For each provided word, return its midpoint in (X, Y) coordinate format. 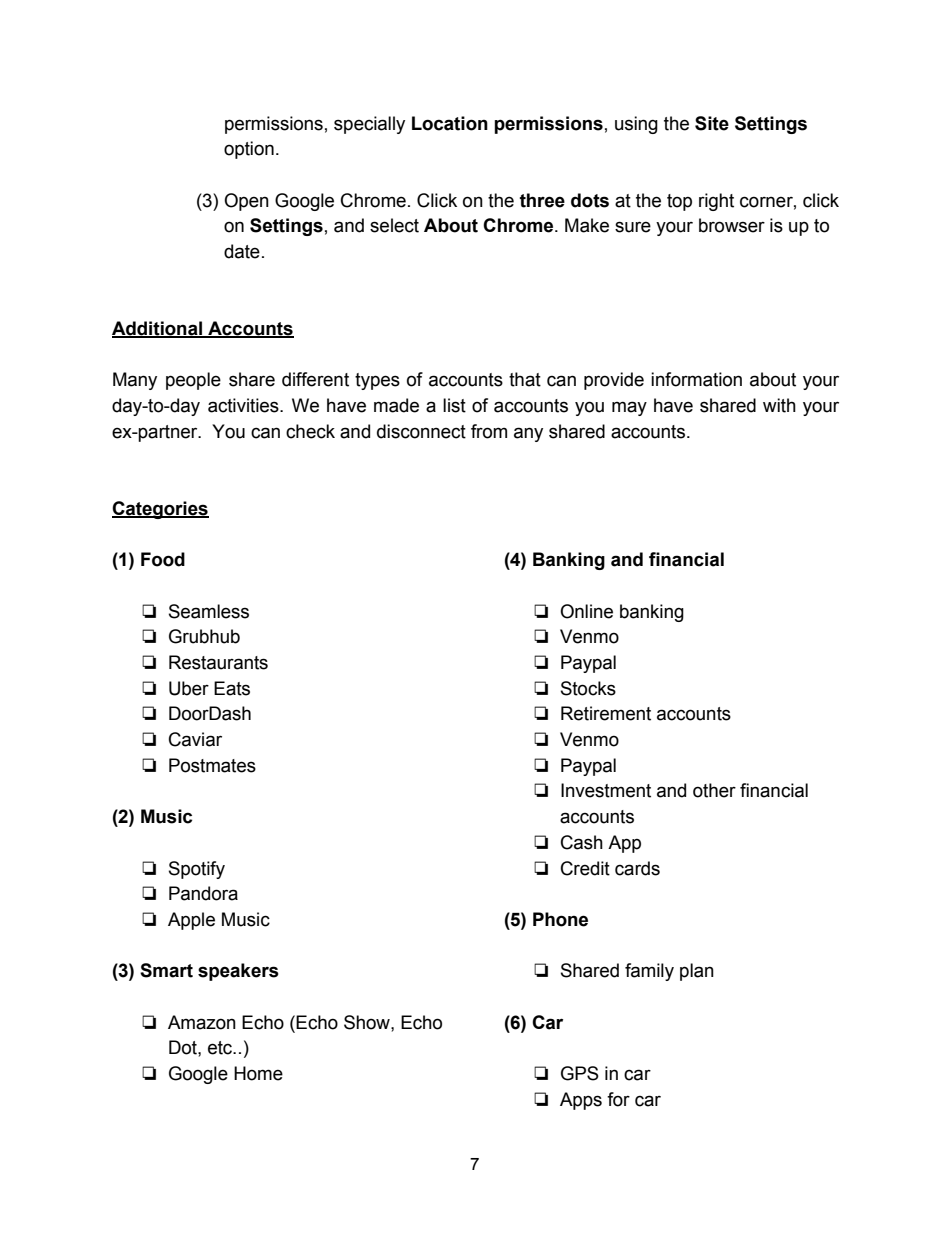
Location (450, 123)
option (249, 150)
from (489, 431)
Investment (606, 790)
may (629, 408)
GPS (580, 1073)
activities (244, 405)
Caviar (195, 739)
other (714, 790)
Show (368, 1022)
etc (221, 1048)
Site (712, 123)
